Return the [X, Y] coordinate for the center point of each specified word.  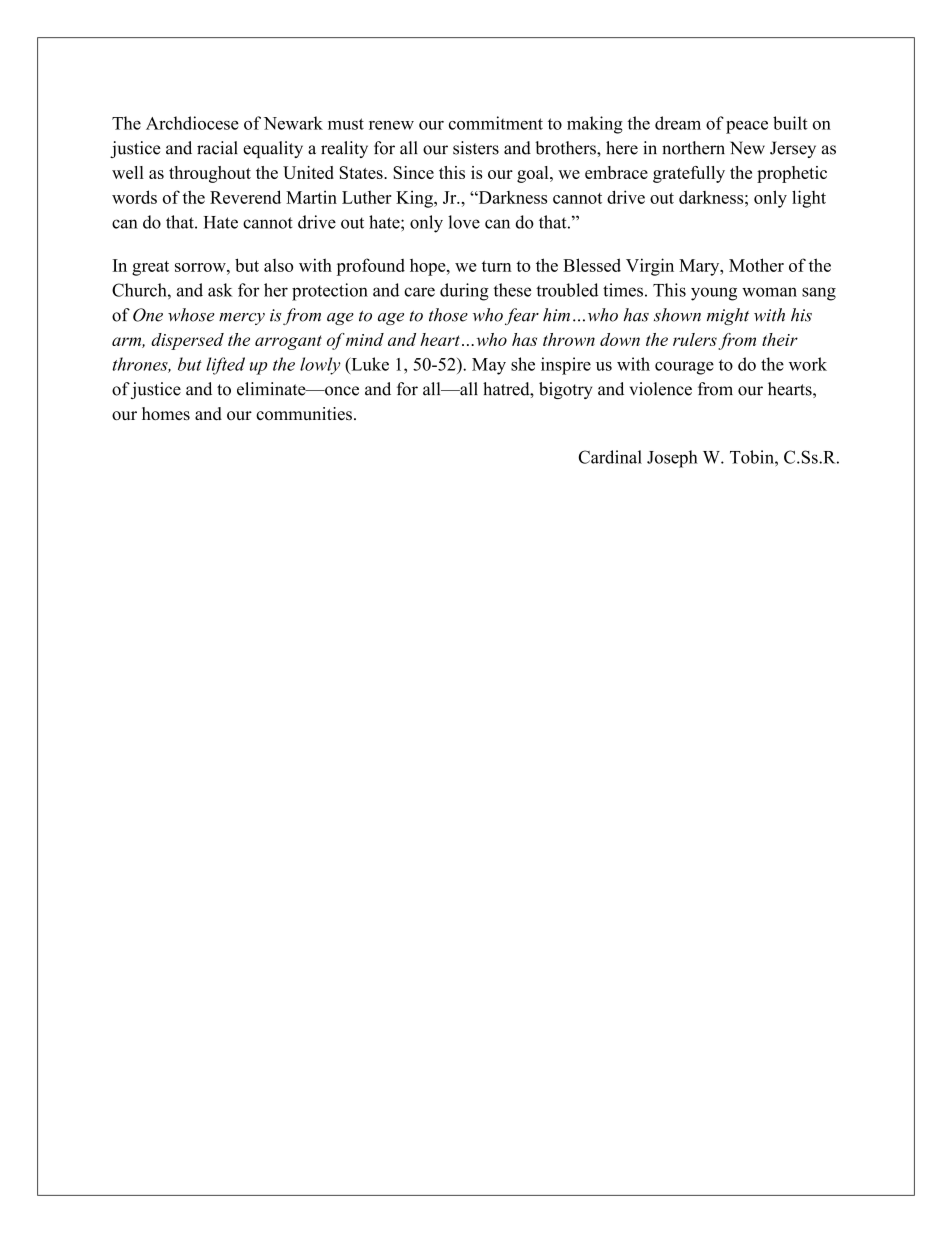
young [714, 294]
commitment [496, 123]
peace [747, 127]
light [809, 199]
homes [166, 413]
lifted [225, 366]
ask [220, 290]
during [464, 292]
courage [684, 368]
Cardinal [610, 457]
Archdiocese [192, 123]
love [464, 222]
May [489, 366]
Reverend [245, 197]
